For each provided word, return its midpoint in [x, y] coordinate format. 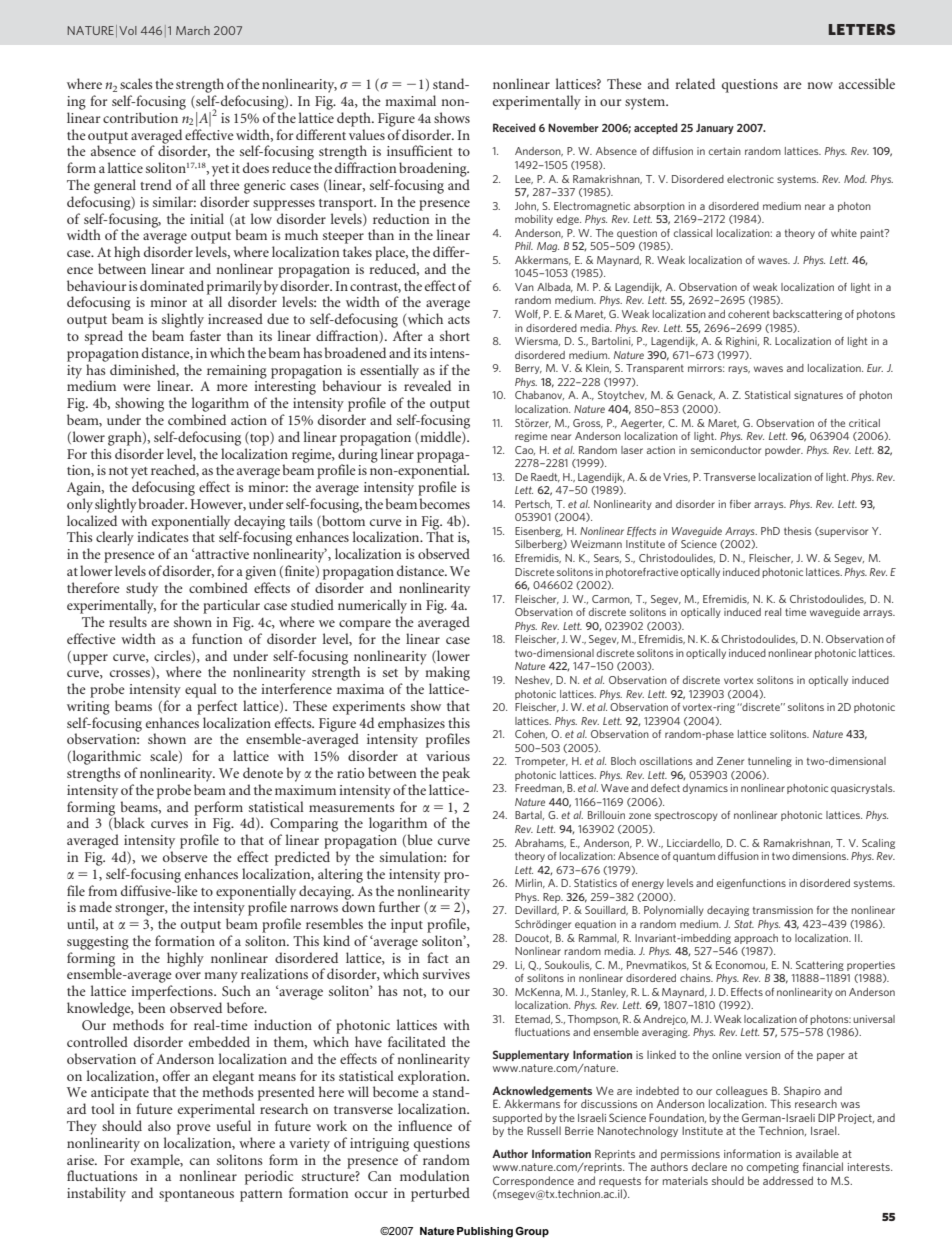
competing [773, 1168]
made [95, 906]
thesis [798, 531]
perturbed [440, 1194]
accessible [867, 83]
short [455, 335]
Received [514, 127]
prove [194, 1129]
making [447, 673]
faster [205, 335]
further [399, 906]
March [193, 30]
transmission [783, 910]
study [142, 589]
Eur [875, 368]
